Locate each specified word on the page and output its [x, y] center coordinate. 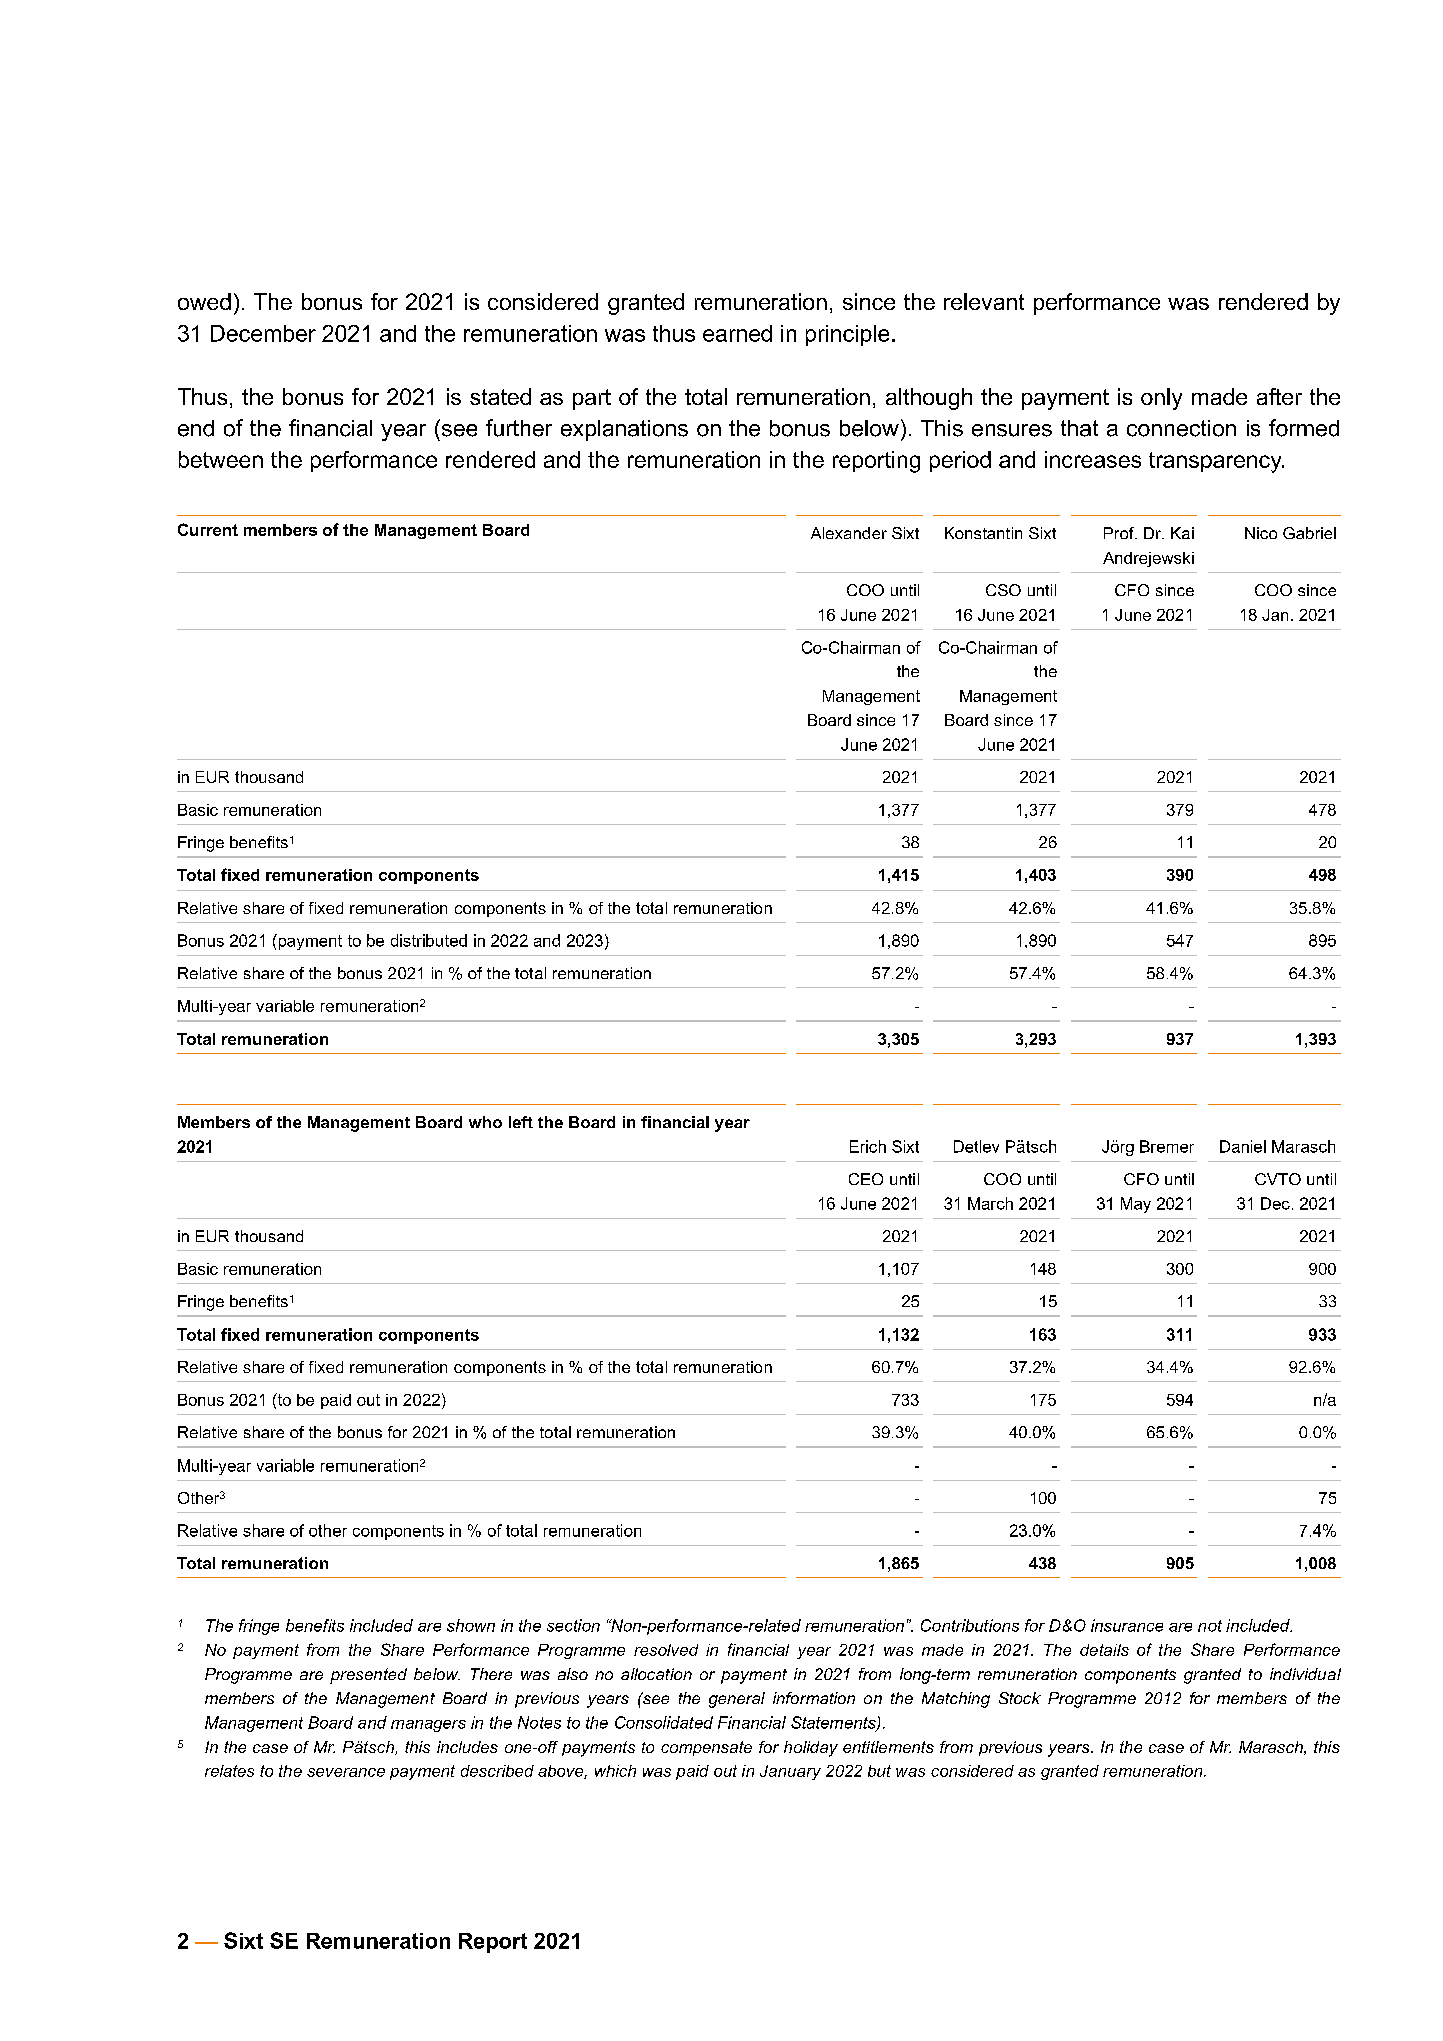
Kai [1182, 533]
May [1136, 1205]
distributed [429, 940]
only [1161, 399]
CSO [1003, 590]
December [263, 333]
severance [346, 1772]
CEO [866, 1179]
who [485, 1122]
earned [737, 333]
